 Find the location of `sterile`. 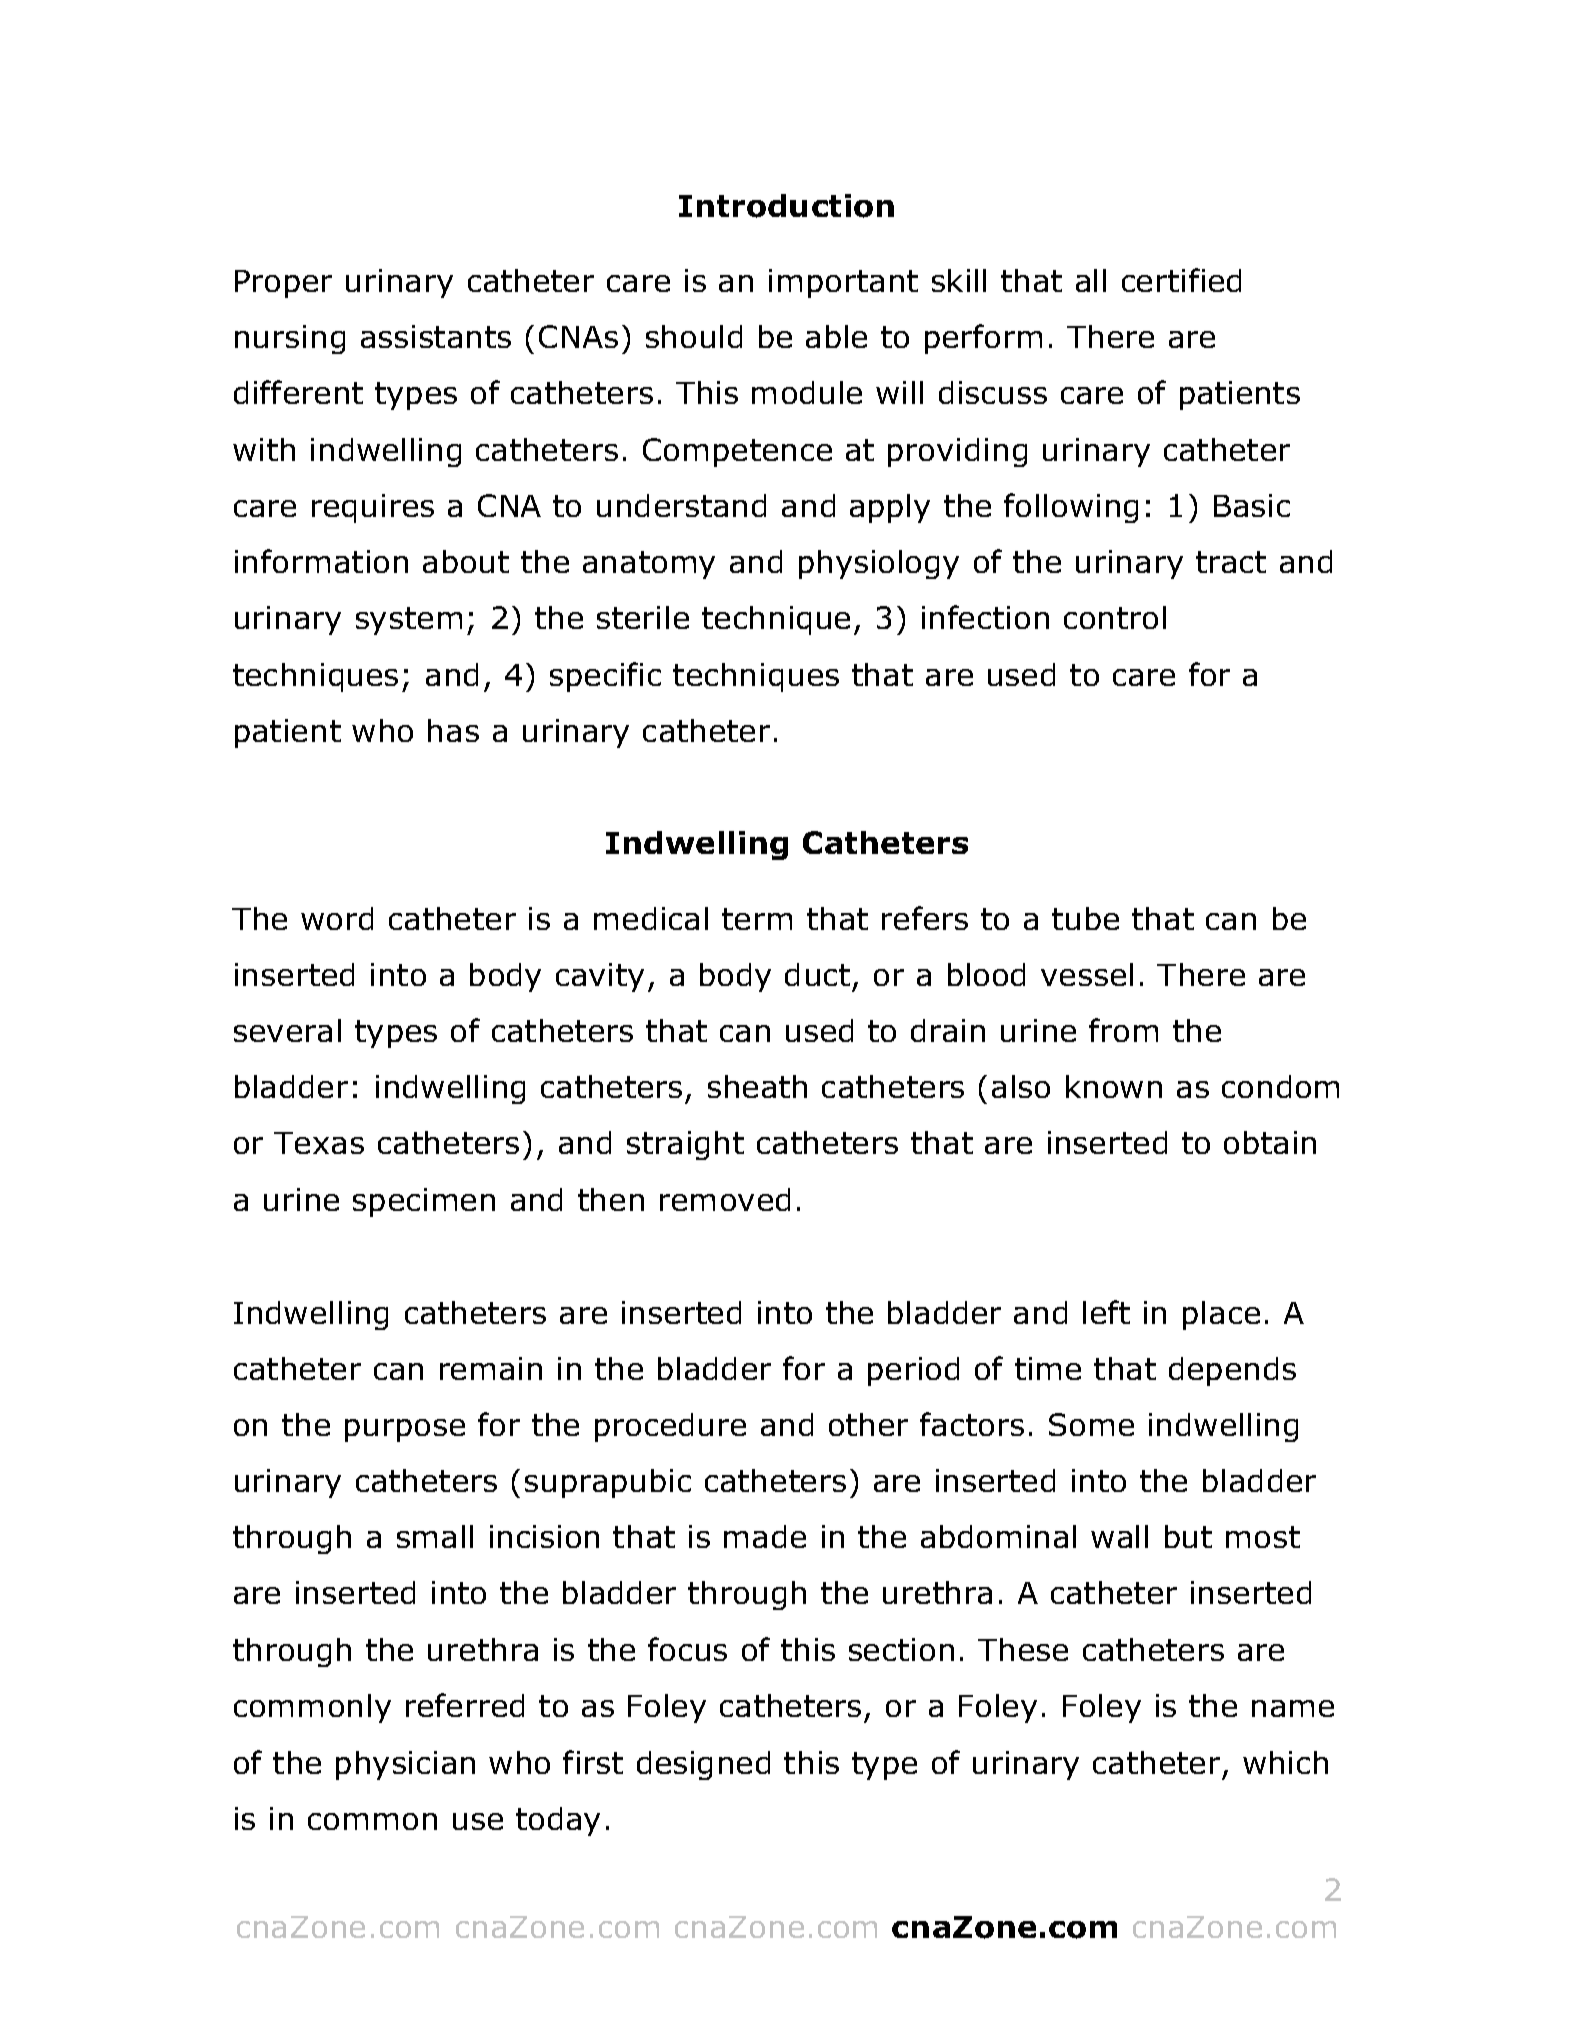

sterile is located at coordinates (643, 617).
